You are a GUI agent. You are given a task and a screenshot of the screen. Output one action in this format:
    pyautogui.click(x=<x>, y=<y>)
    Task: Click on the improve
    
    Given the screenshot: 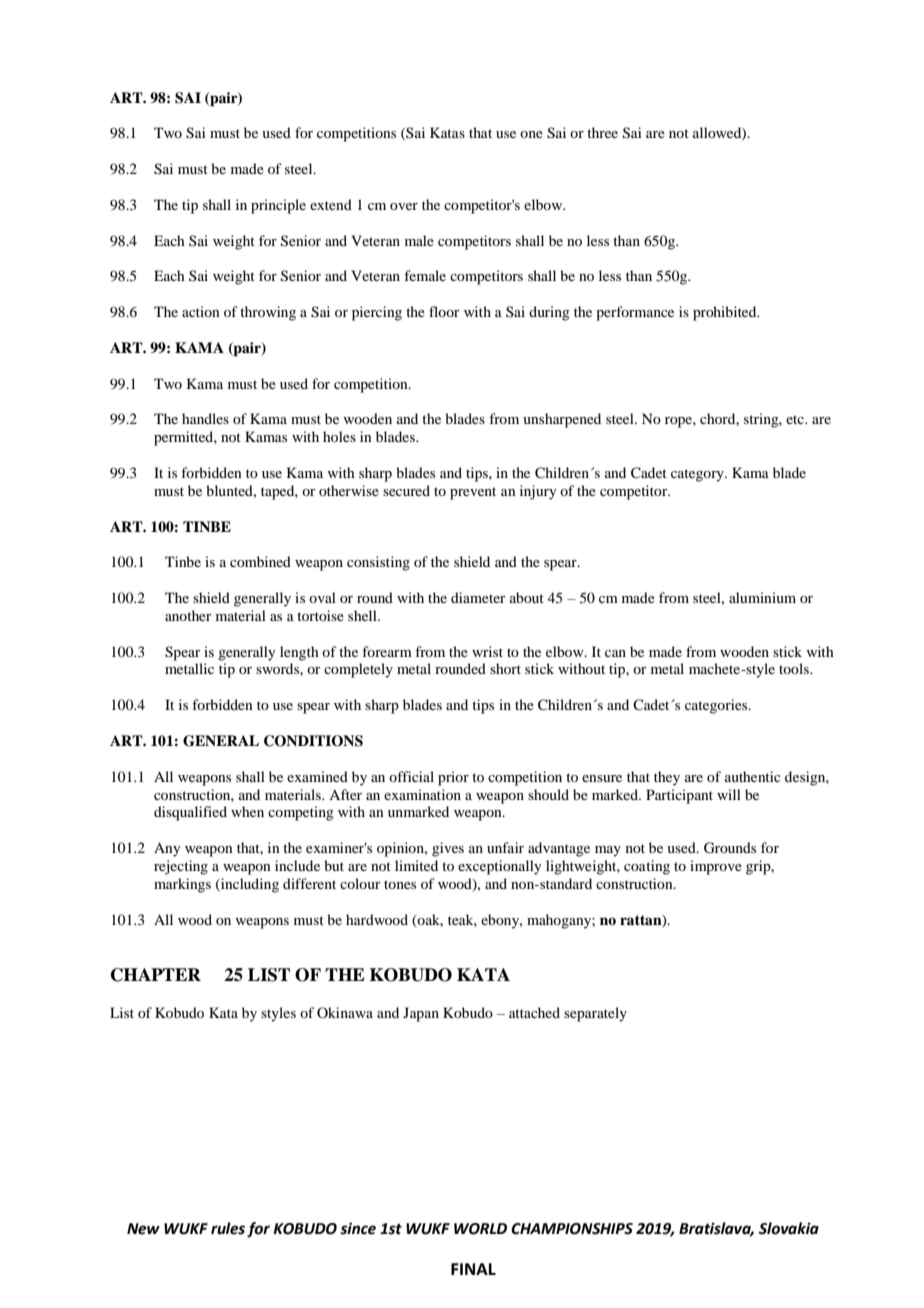 What is the action you would take?
    pyautogui.click(x=716, y=867)
